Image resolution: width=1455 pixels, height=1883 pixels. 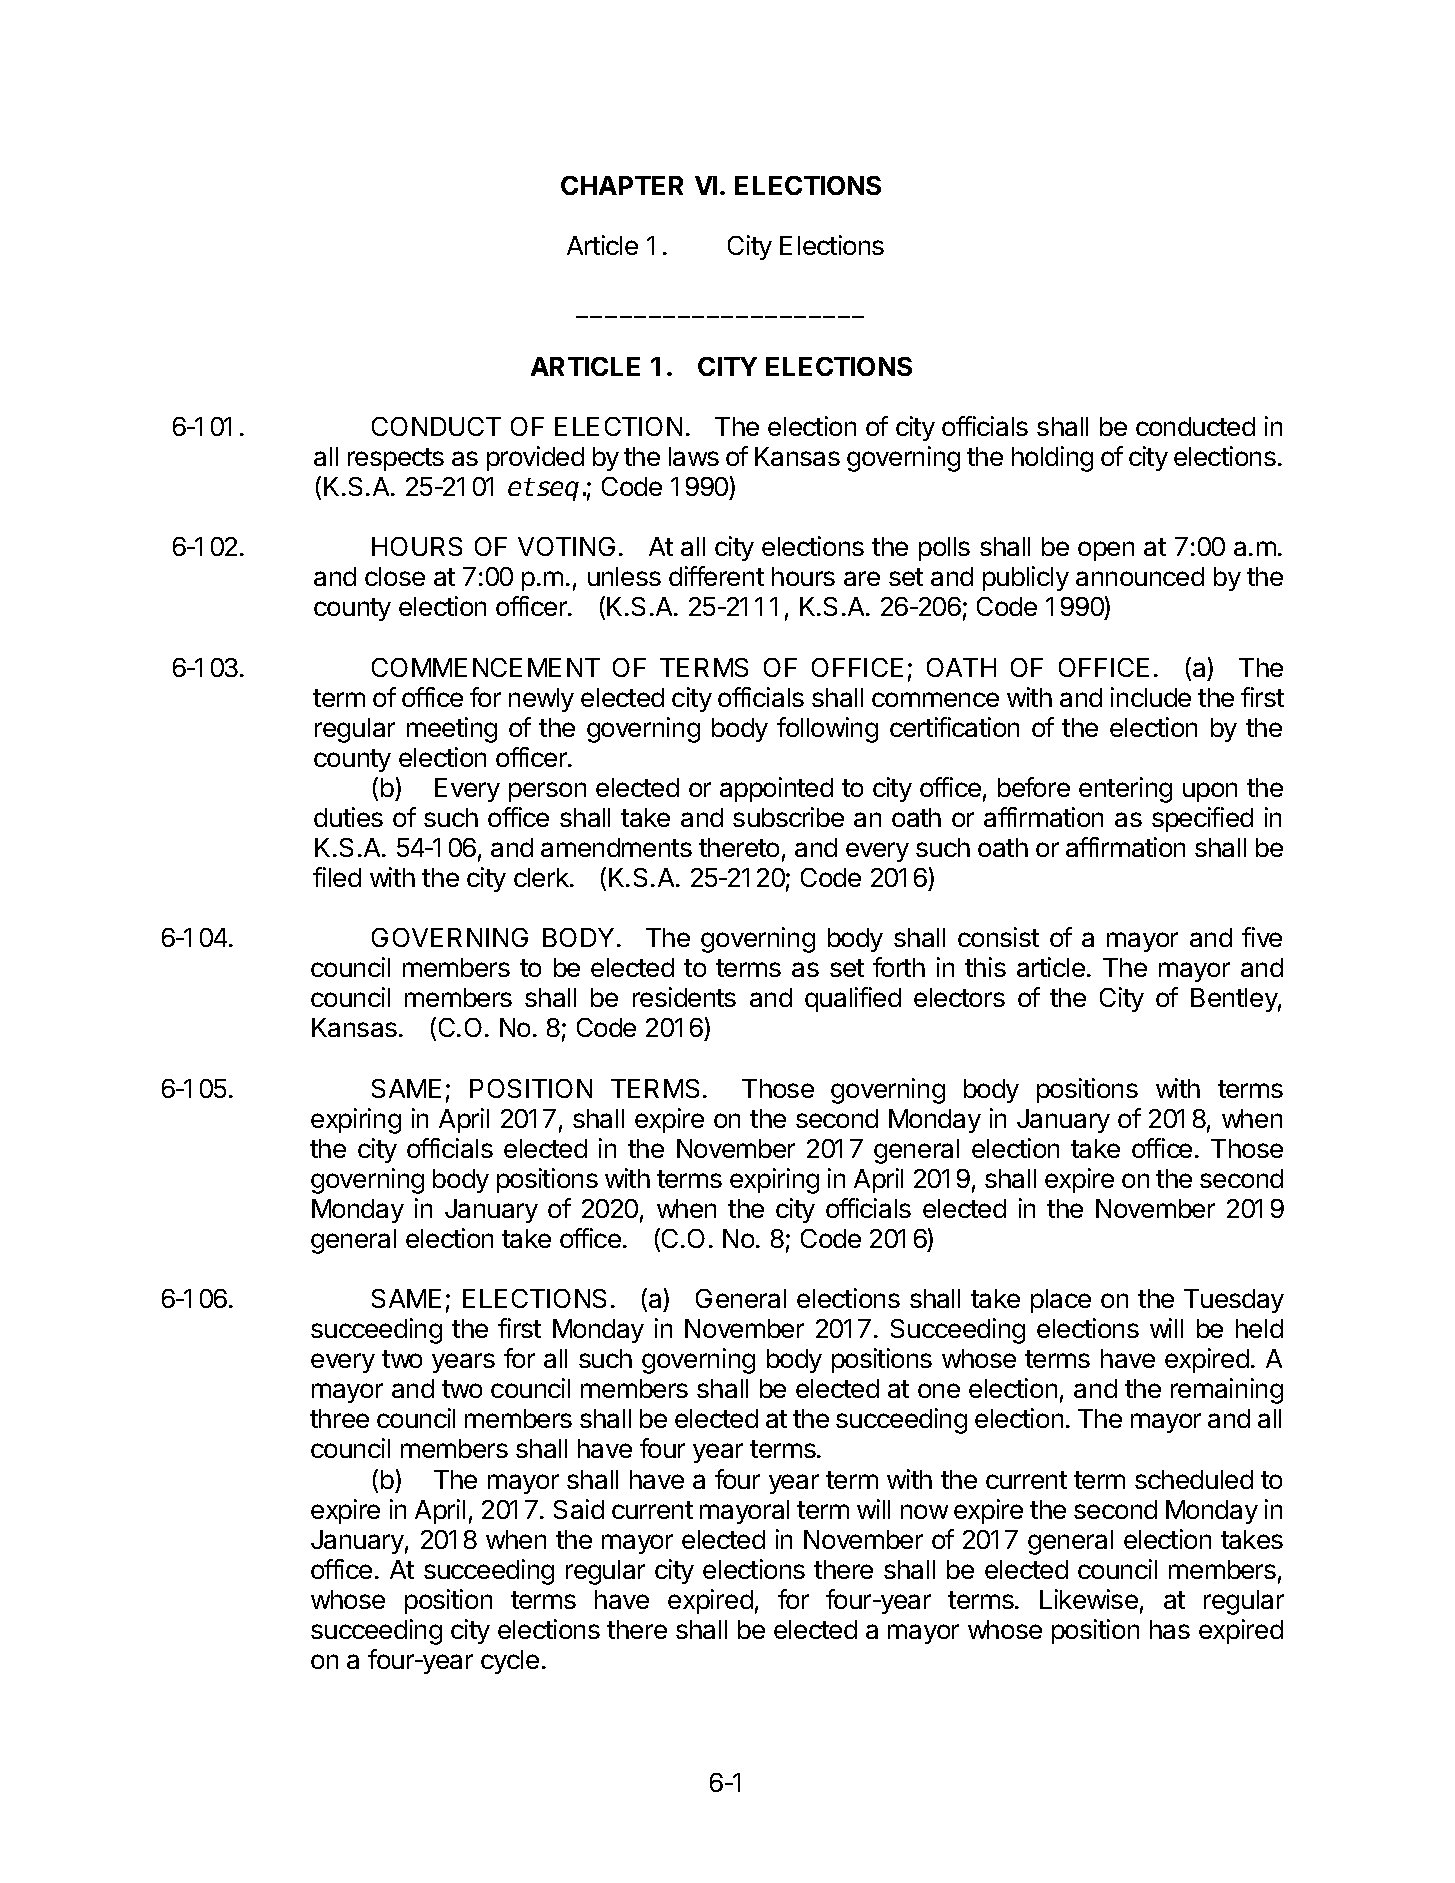 What do you see at coordinates (684, 997) in the image?
I see `residents` at bounding box center [684, 997].
